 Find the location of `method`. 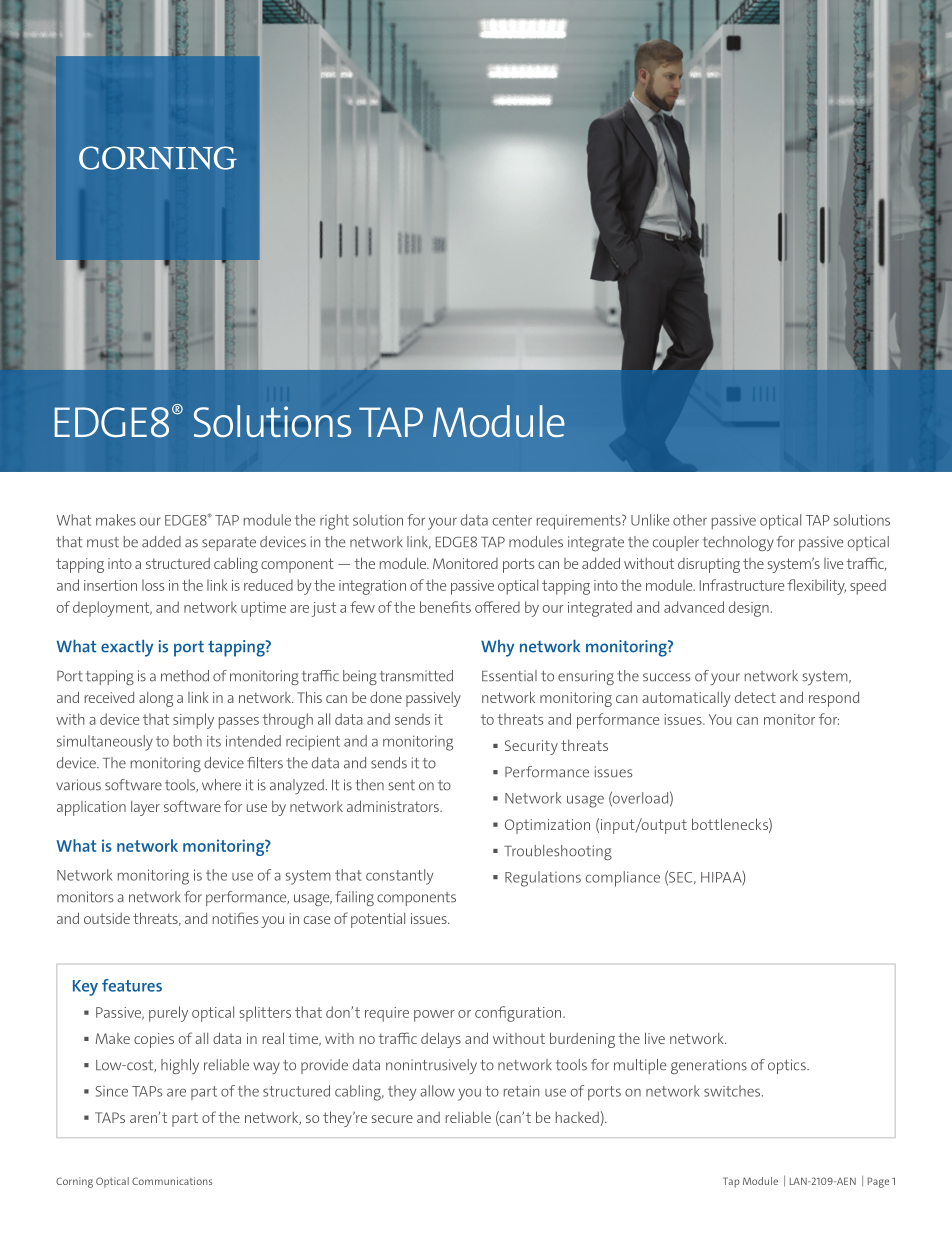

method is located at coordinates (185, 676).
